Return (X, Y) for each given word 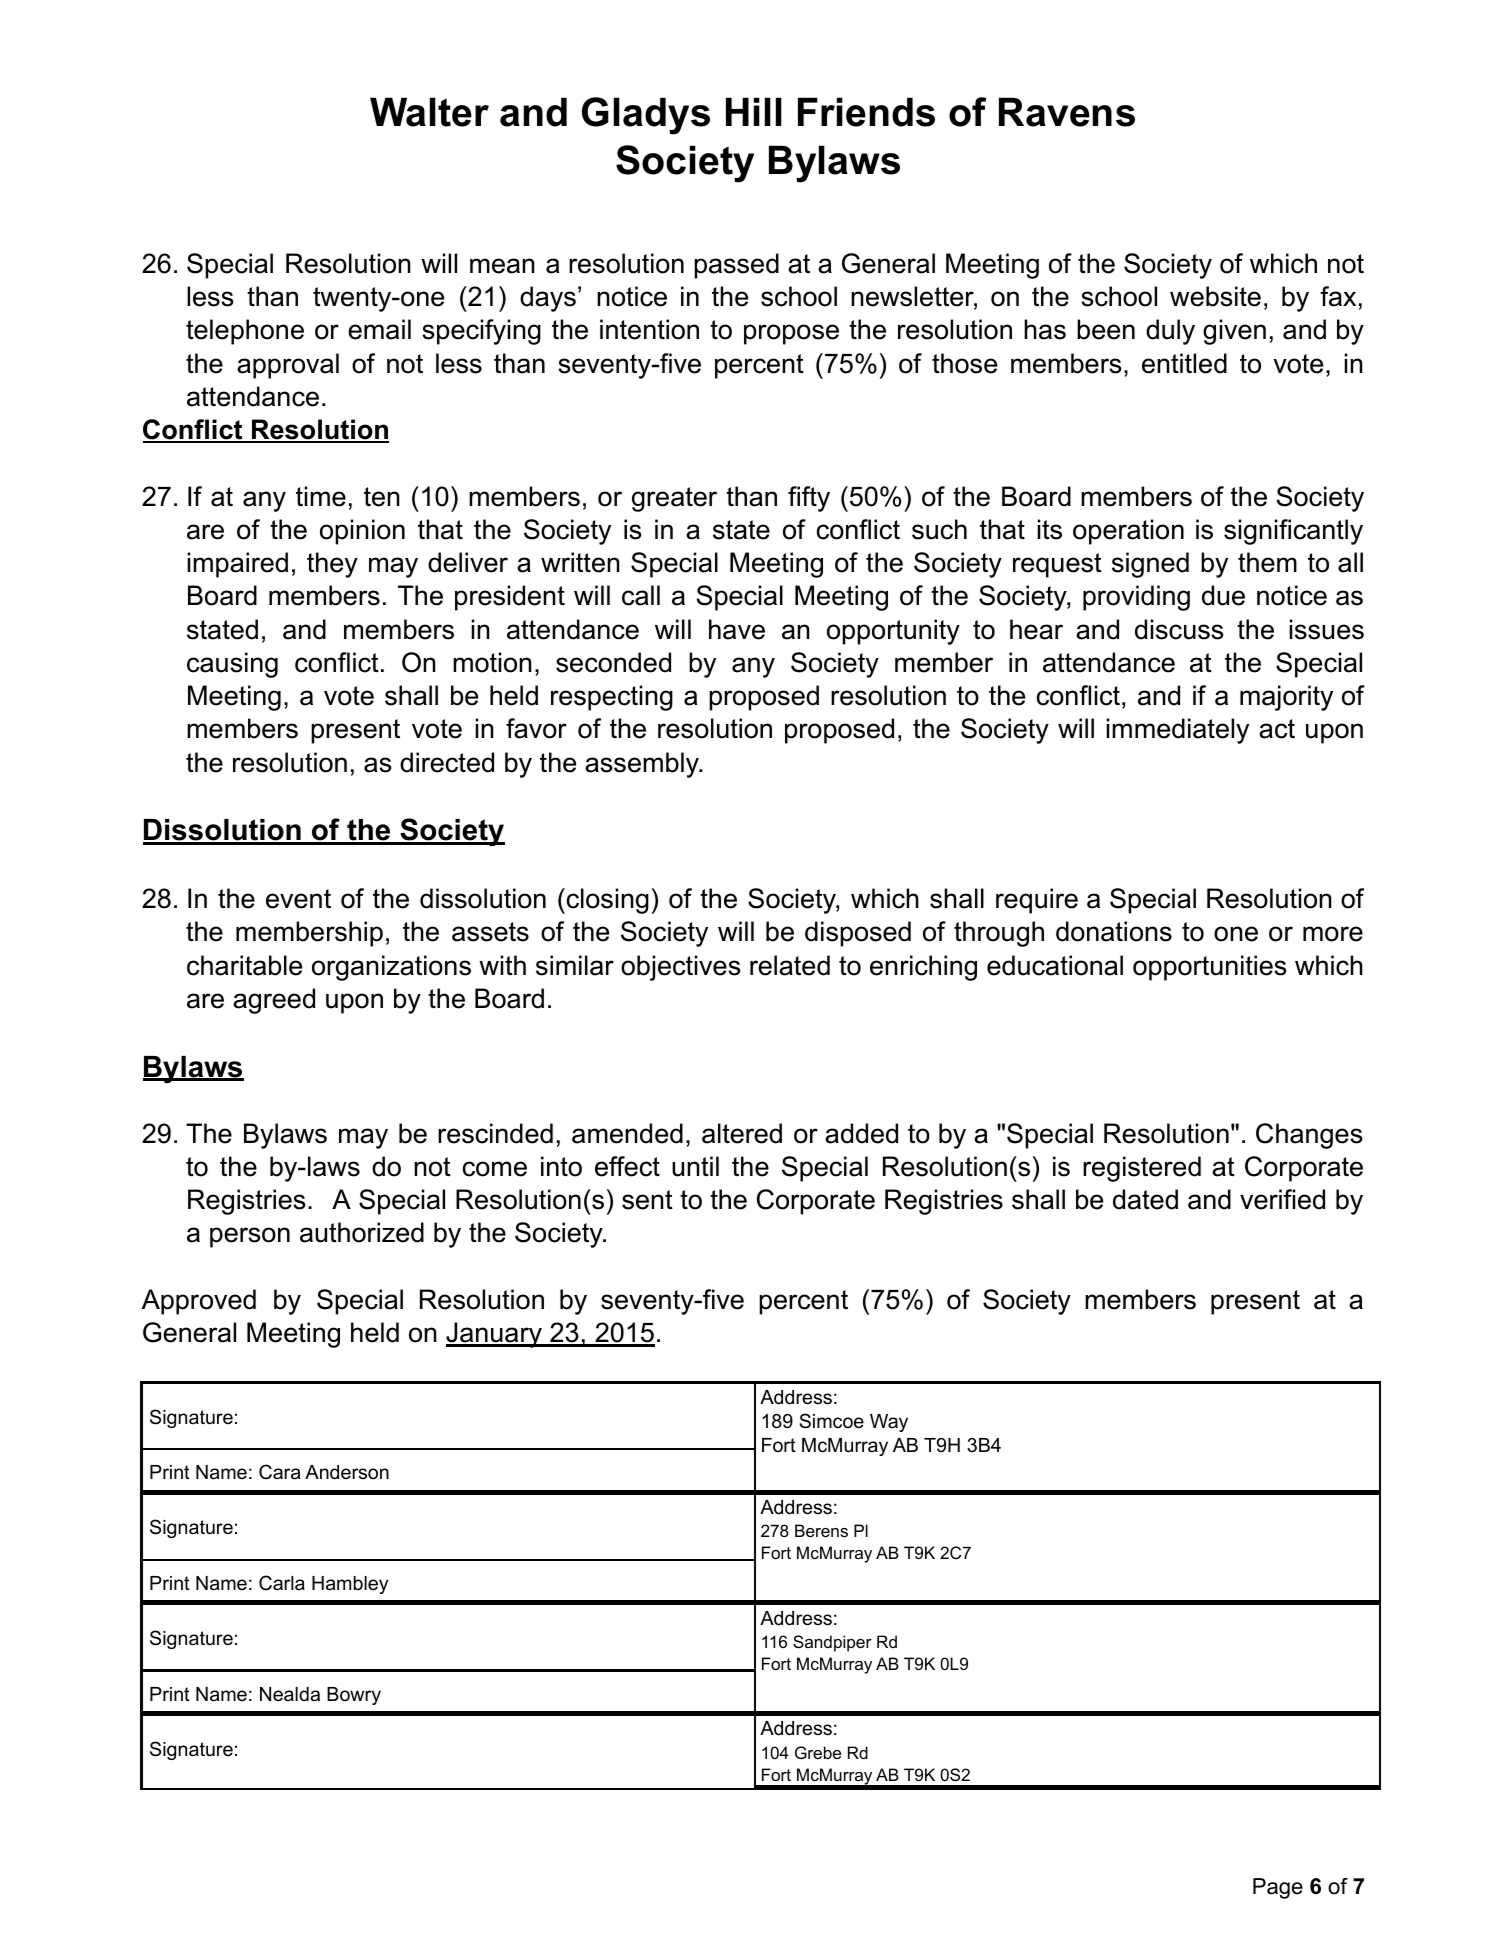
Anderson (347, 1472)
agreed (274, 1001)
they (332, 565)
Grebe (818, 1752)
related (790, 965)
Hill (754, 111)
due (1223, 595)
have (737, 629)
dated (1145, 1199)
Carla (282, 1583)
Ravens (1067, 112)
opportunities (1210, 968)
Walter (429, 112)
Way (889, 1423)
